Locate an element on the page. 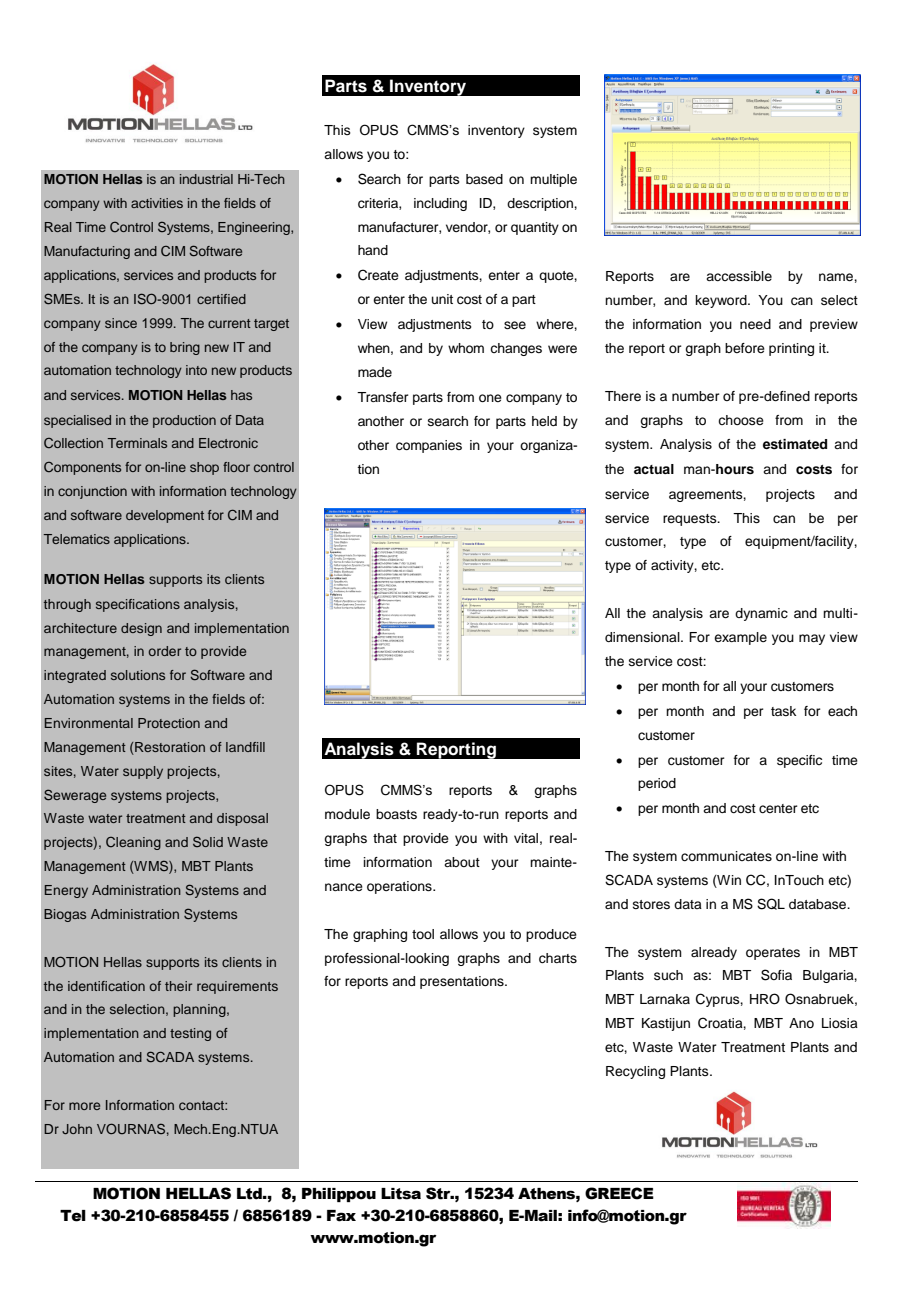  Fax is located at coordinates (341, 1216).
